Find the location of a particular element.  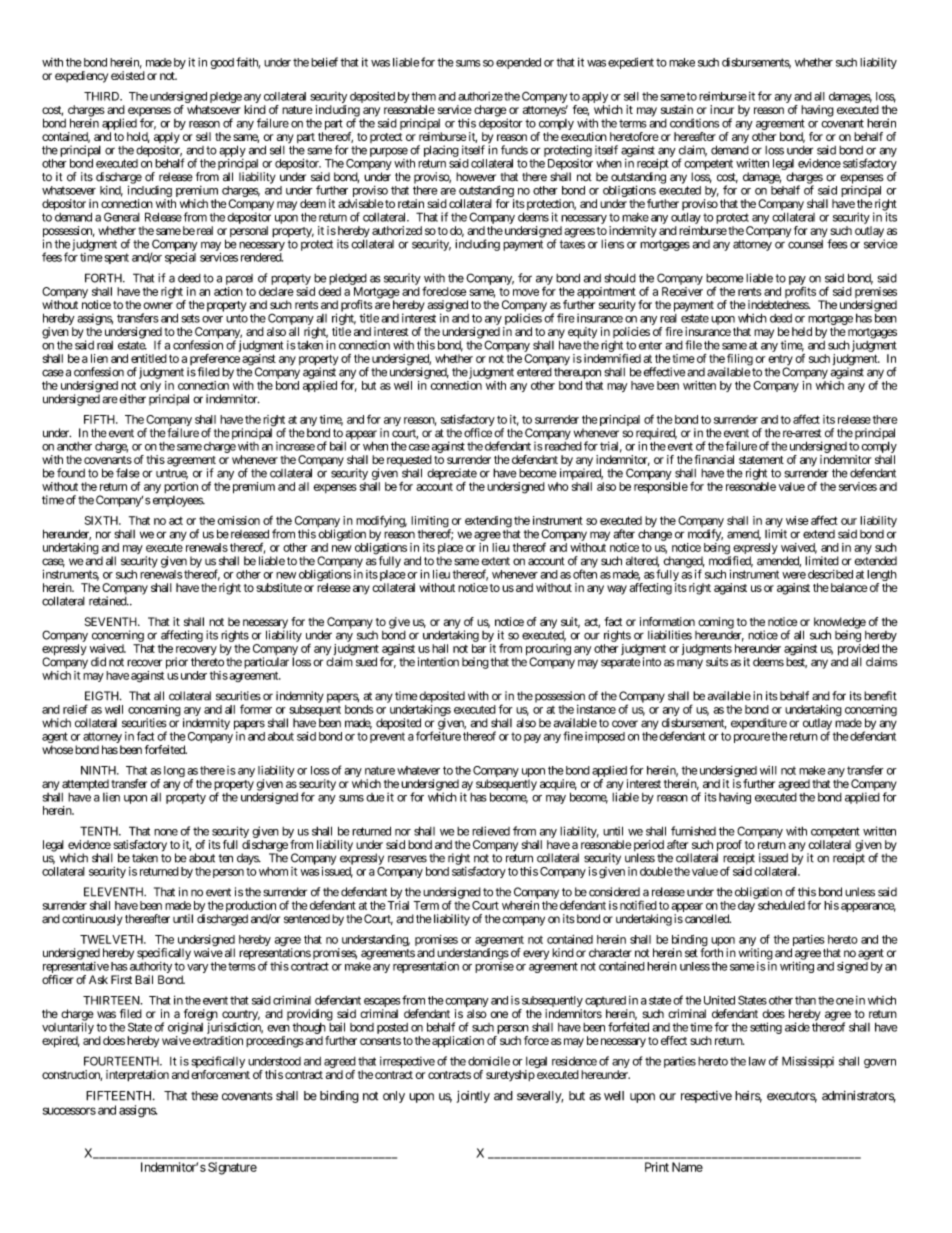

bar is located at coordinates (479, 648).
